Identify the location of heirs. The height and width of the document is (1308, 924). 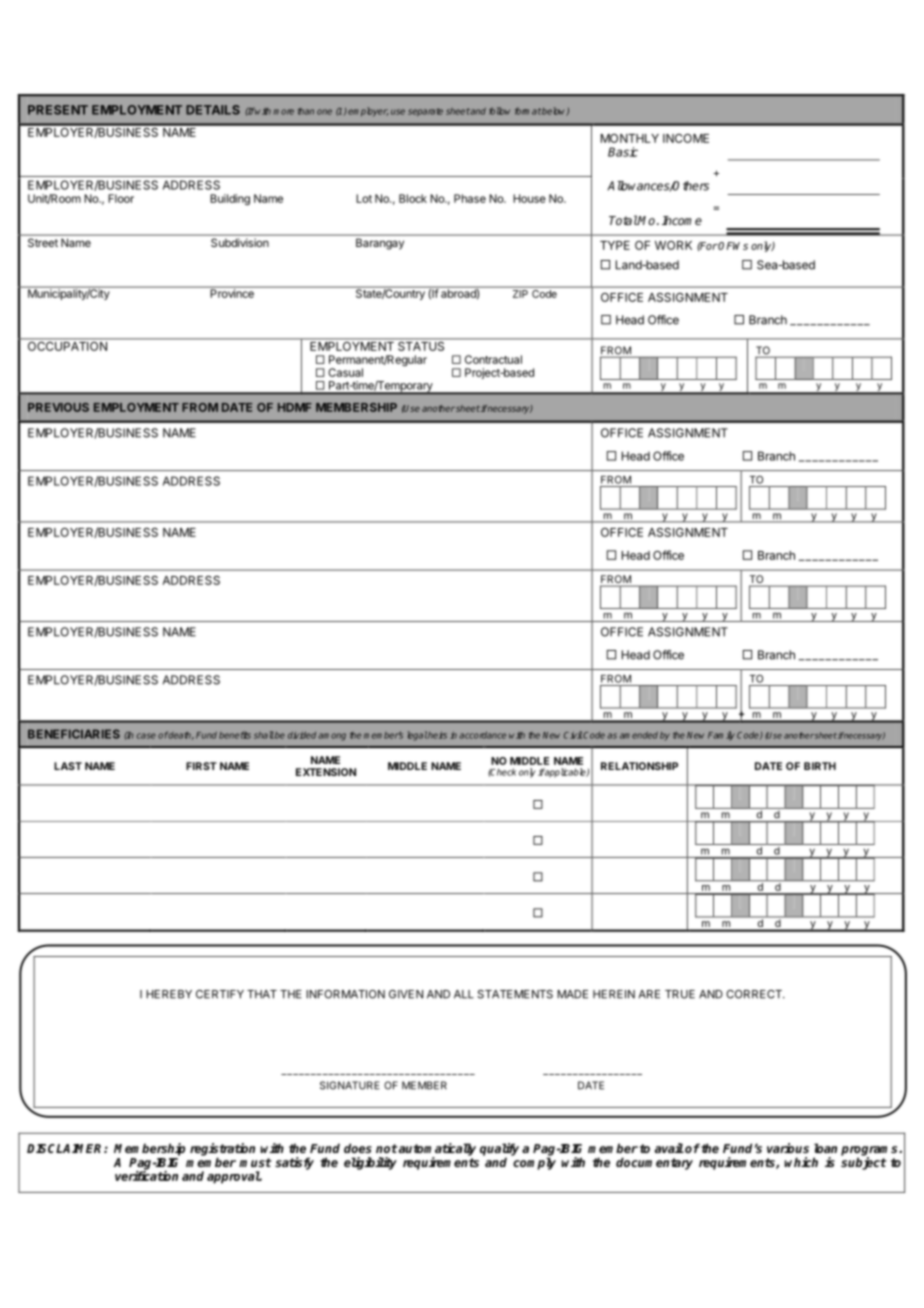
(437, 735).
